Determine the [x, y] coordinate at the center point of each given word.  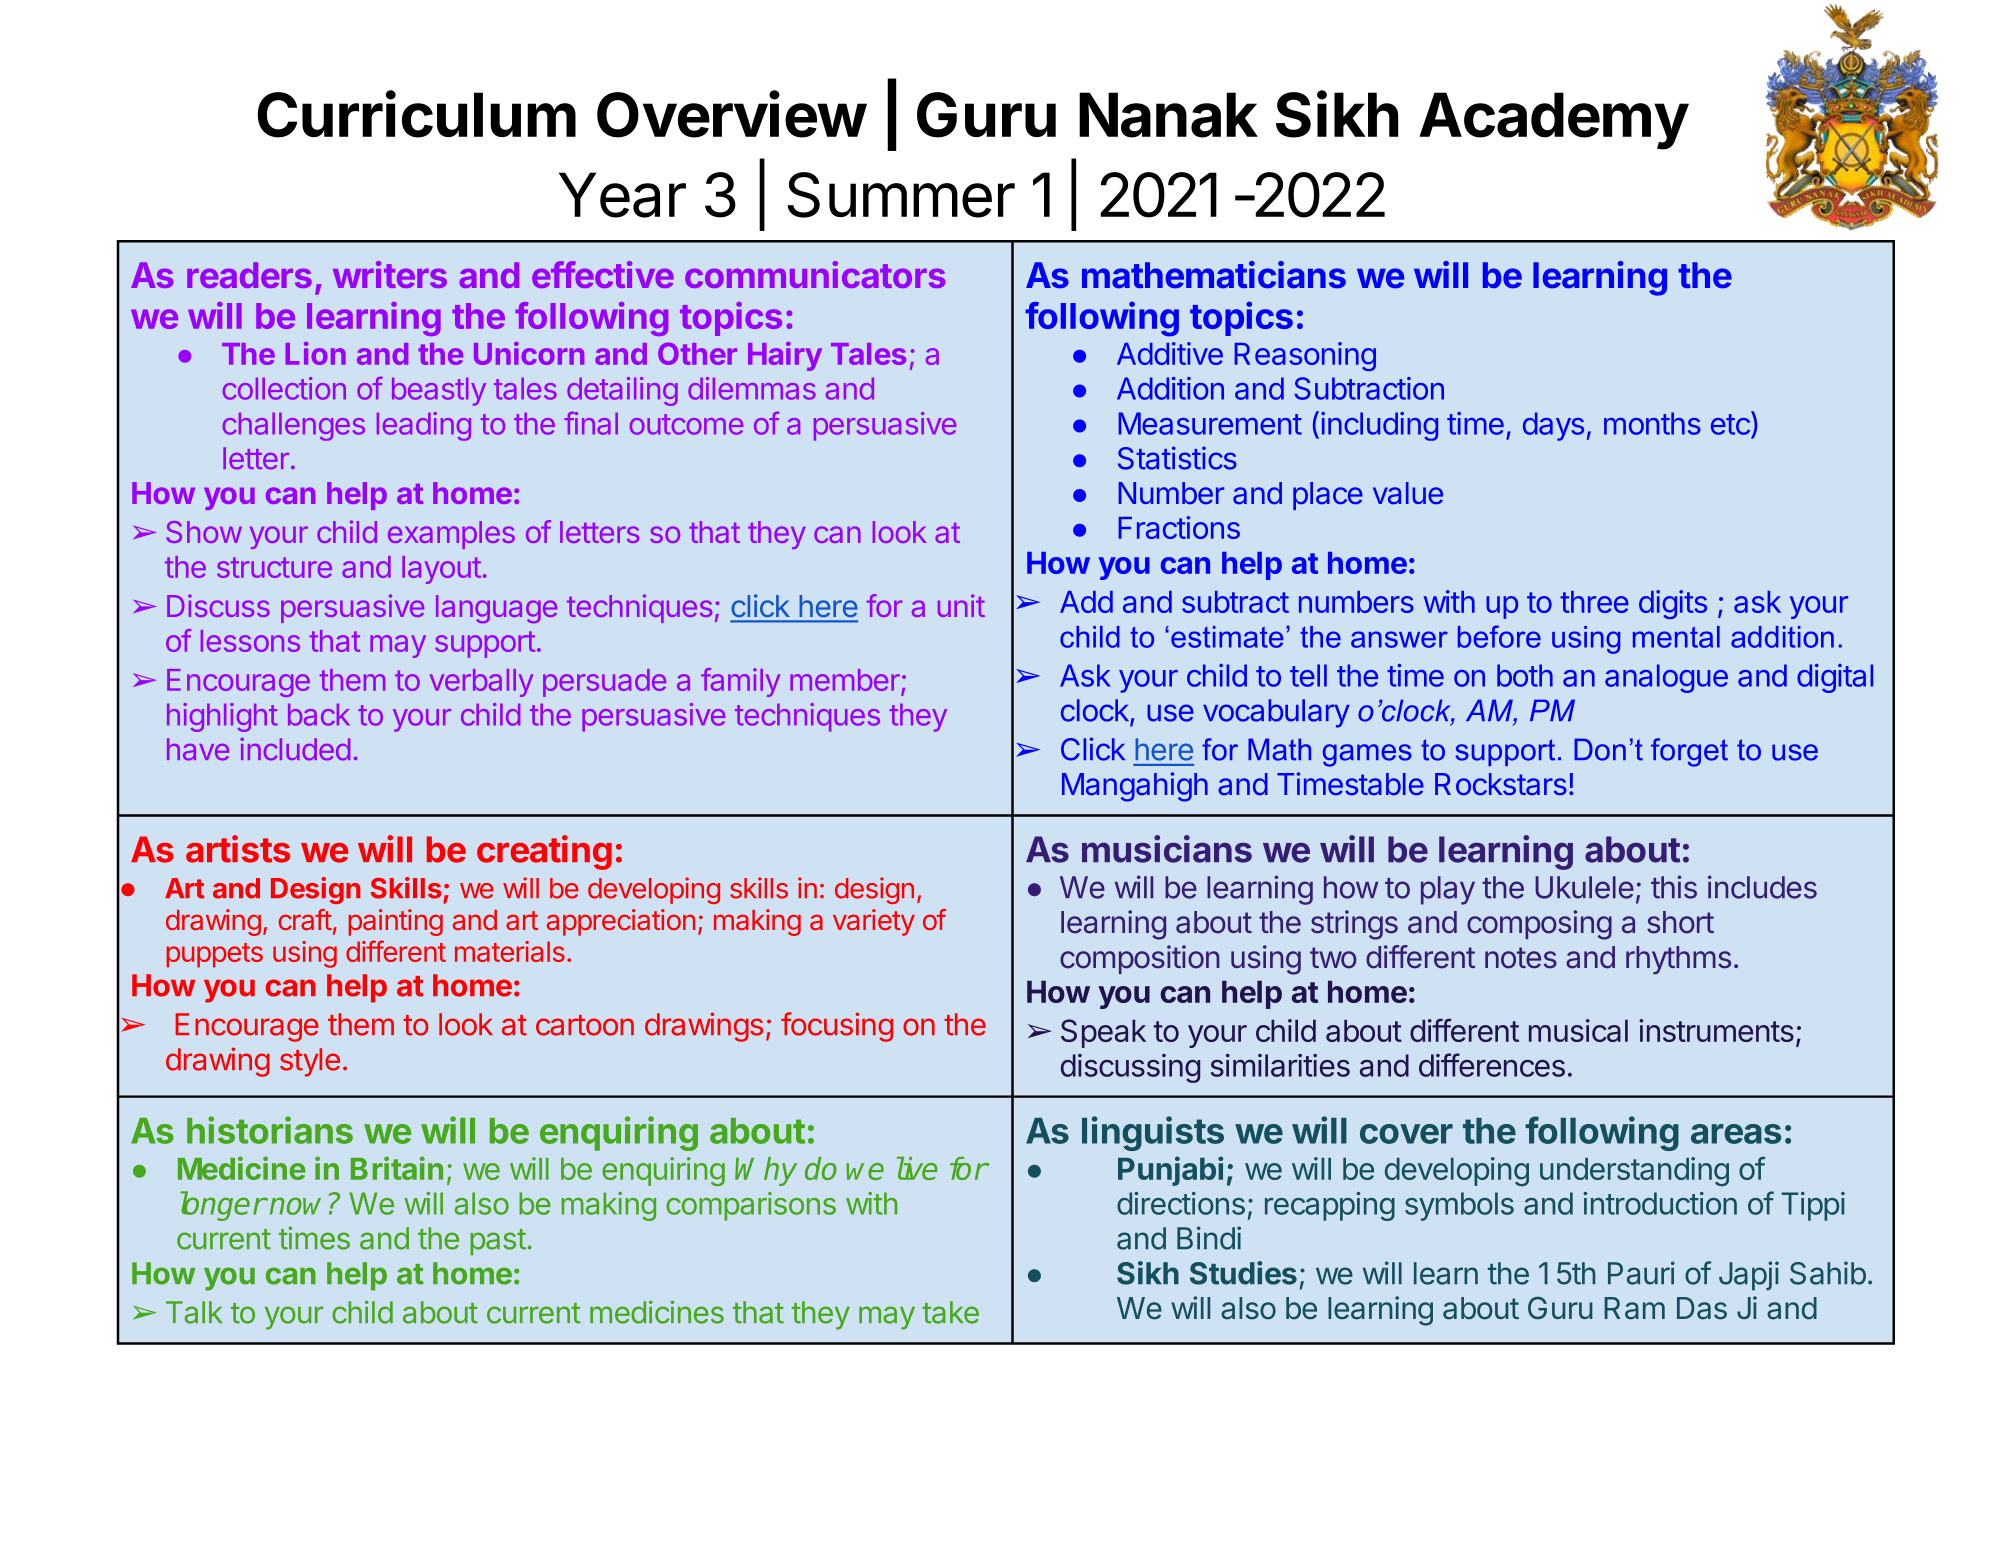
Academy [1554, 121]
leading [424, 426]
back [319, 715]
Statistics [1177, 458]
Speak [1103, 1033]
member [845, 680]
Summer [901, 195]
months [1652, 423]
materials [510, 951]
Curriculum [416, 114]
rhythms [1678, 960]
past [498, 1242]
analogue [1666, 678]
